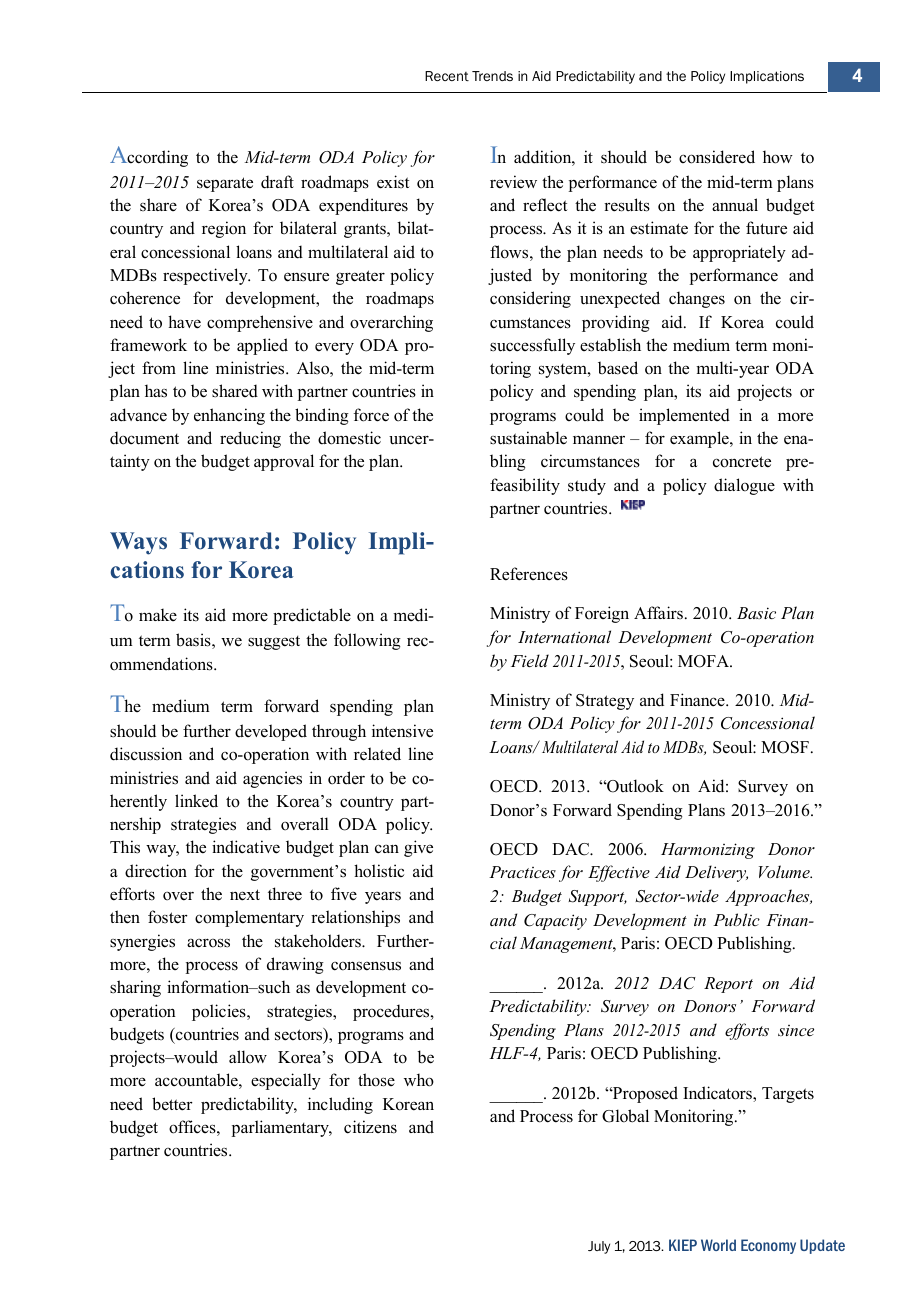 The width and height of the document is (924, 1308). What do you see at coordinates (756, 613) in the document?
I see `Basic` at bounding box center [756, 613].
